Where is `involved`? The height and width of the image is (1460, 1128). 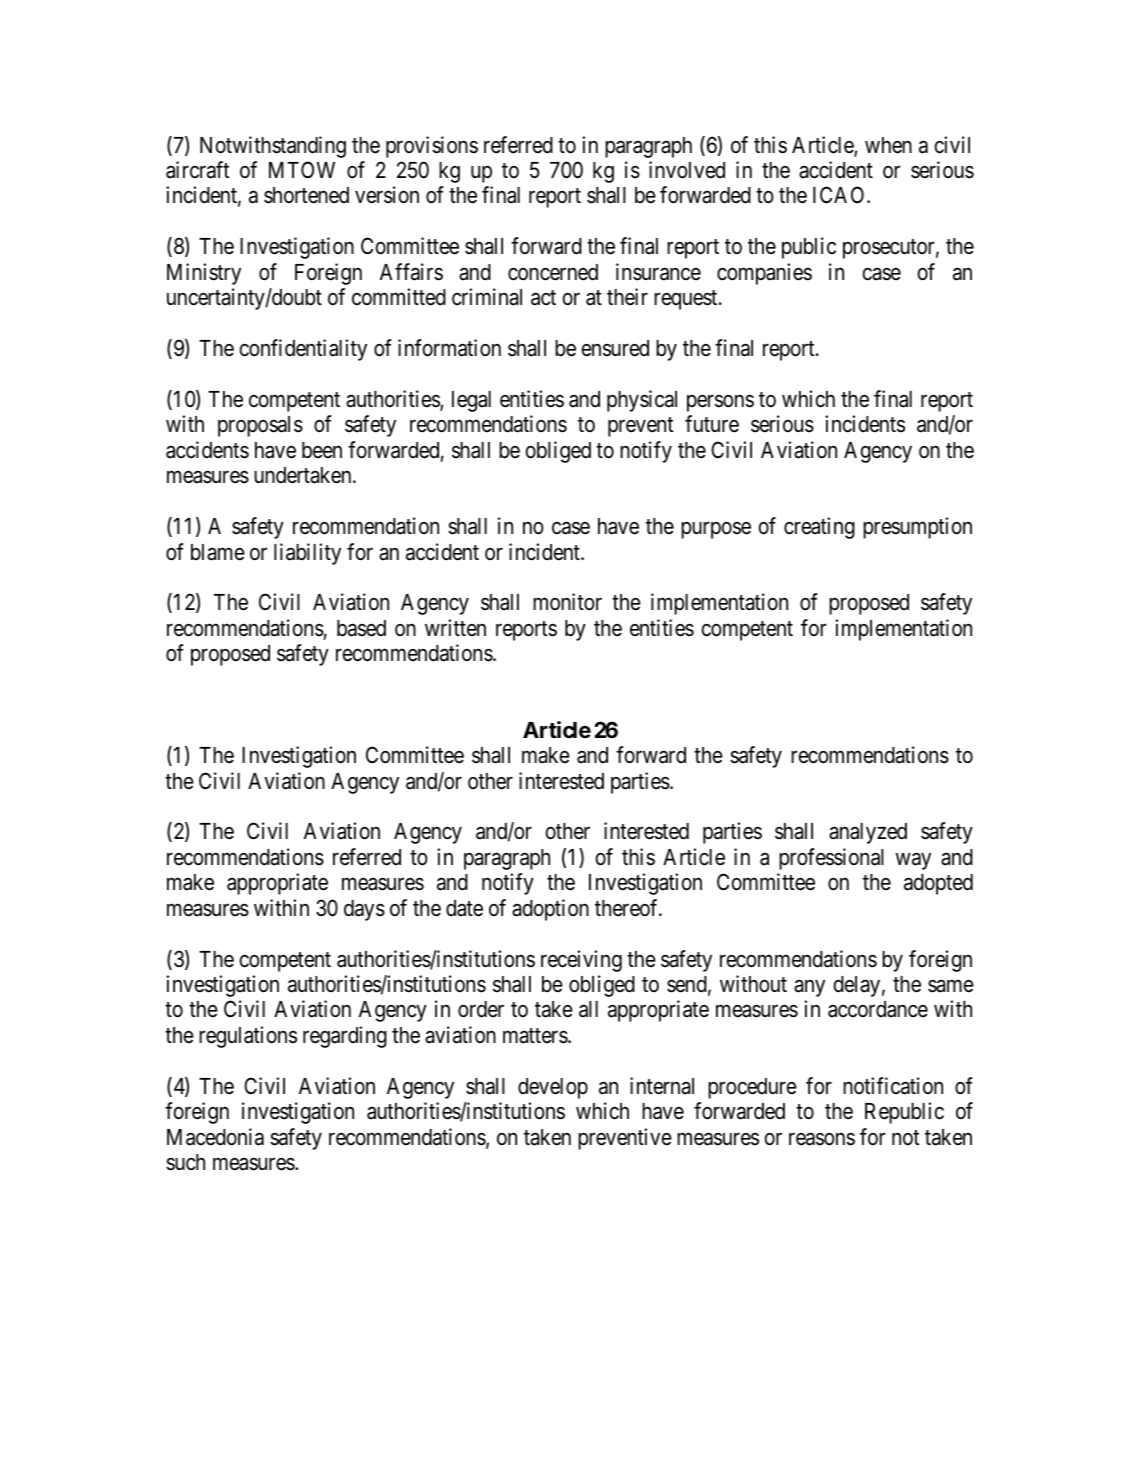
involved is located at coordinates (687, 170).
